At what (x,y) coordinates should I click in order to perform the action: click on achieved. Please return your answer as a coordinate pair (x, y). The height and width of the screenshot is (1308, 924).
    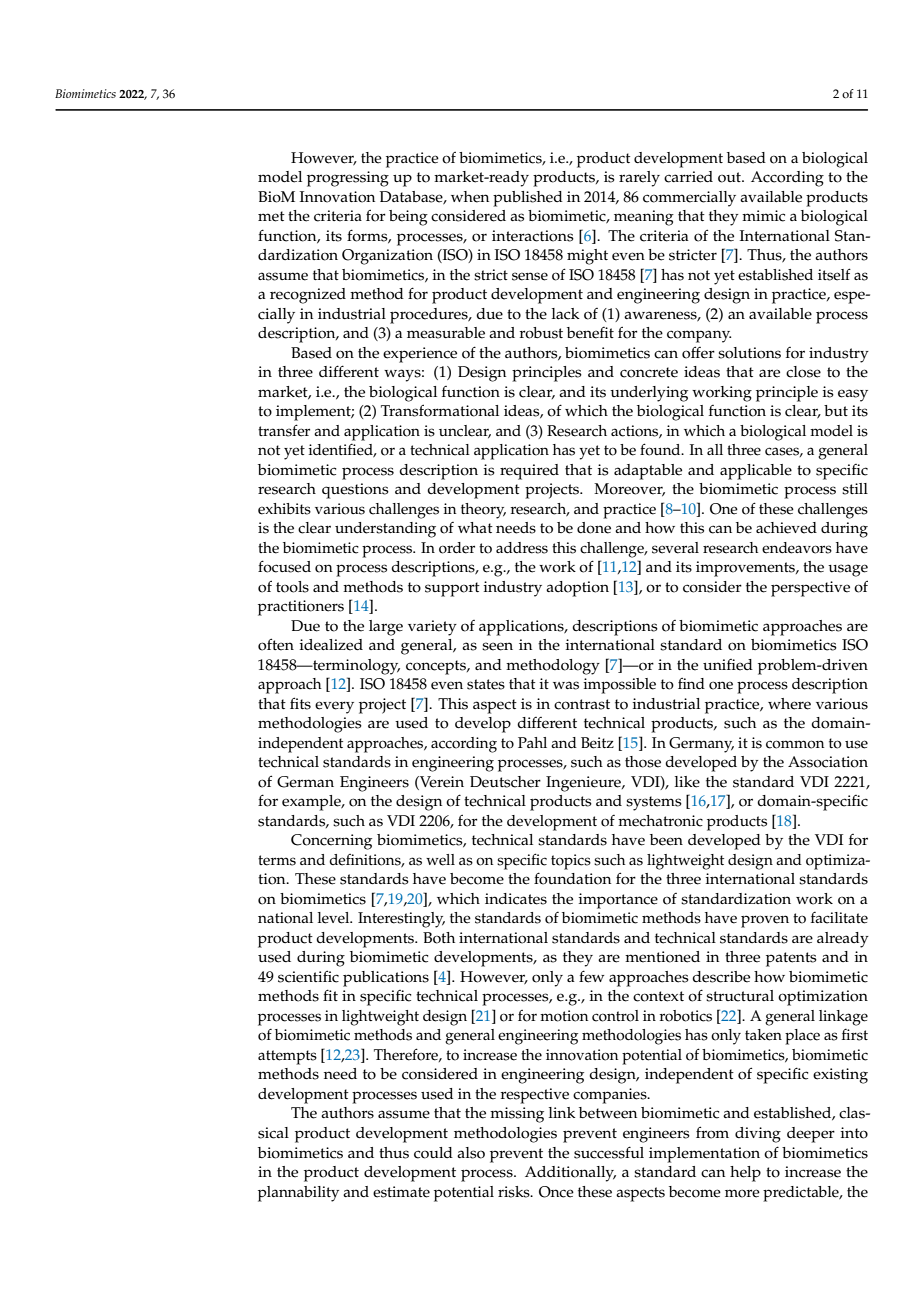
    Looking at the image, I should click on (786, 528).
